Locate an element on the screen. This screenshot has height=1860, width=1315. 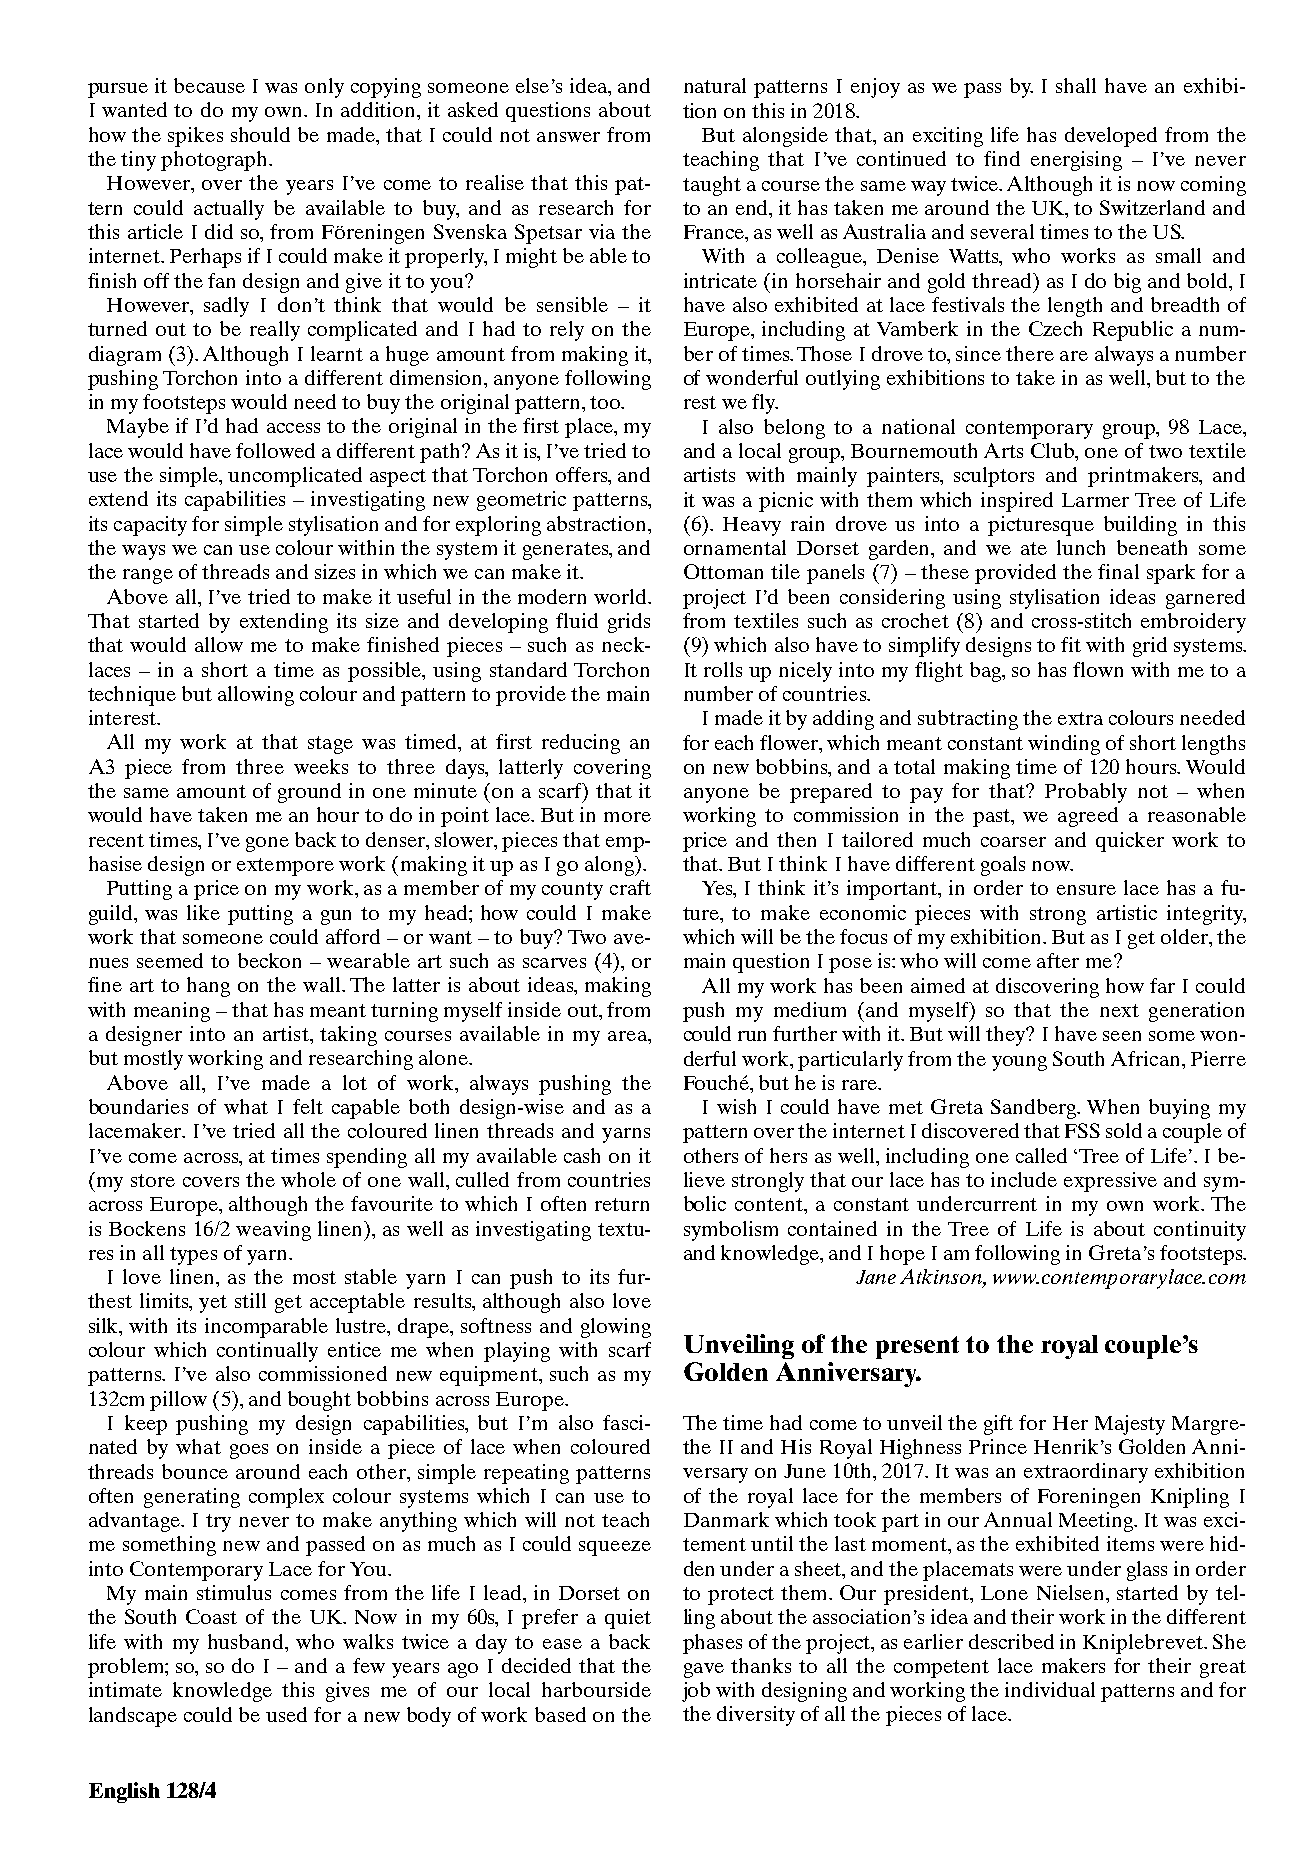
taught is located at coordinates (712, 186).
